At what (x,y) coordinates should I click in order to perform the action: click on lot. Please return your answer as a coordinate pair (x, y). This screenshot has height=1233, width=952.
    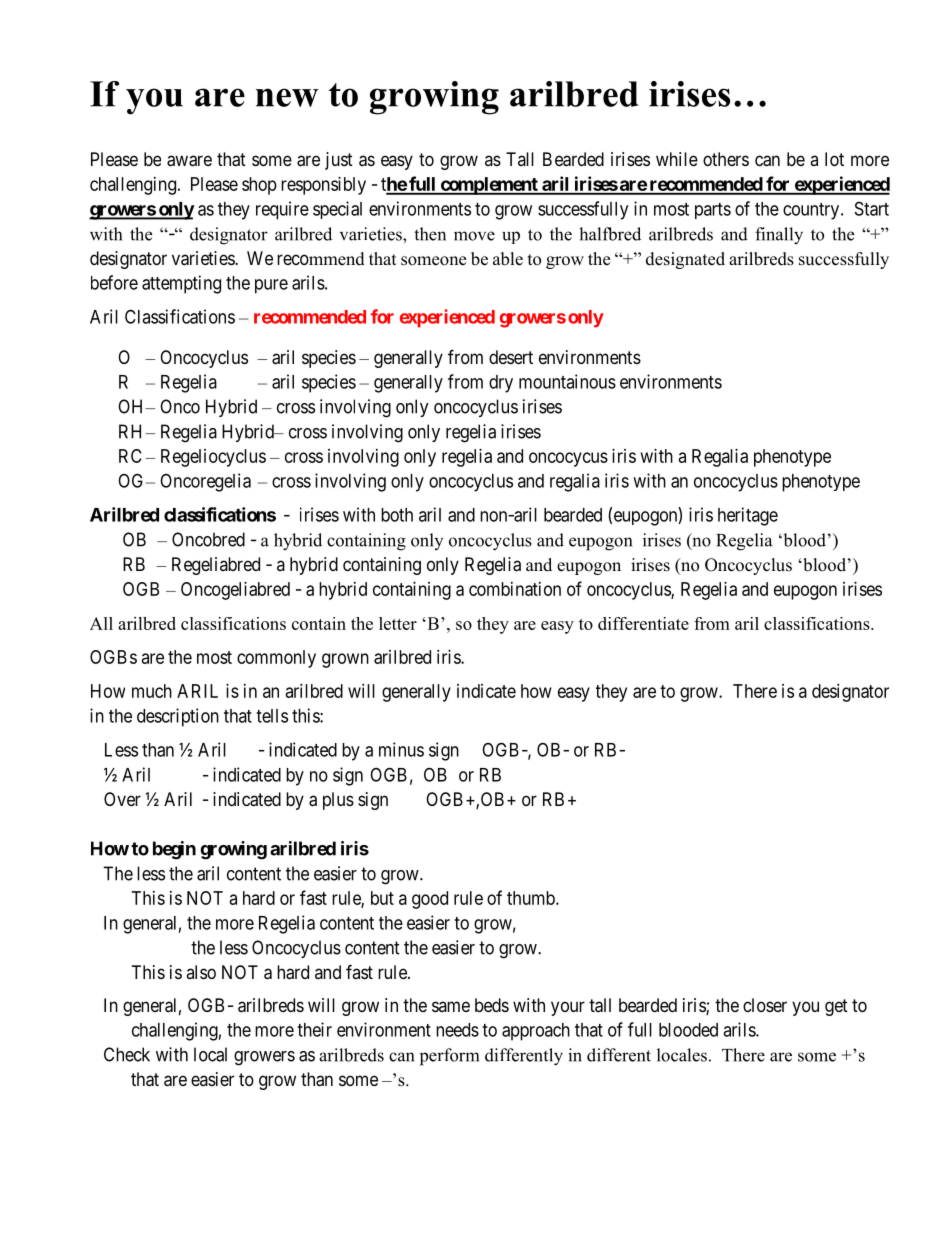
    Looking at the image, I should click on (834, 159).
